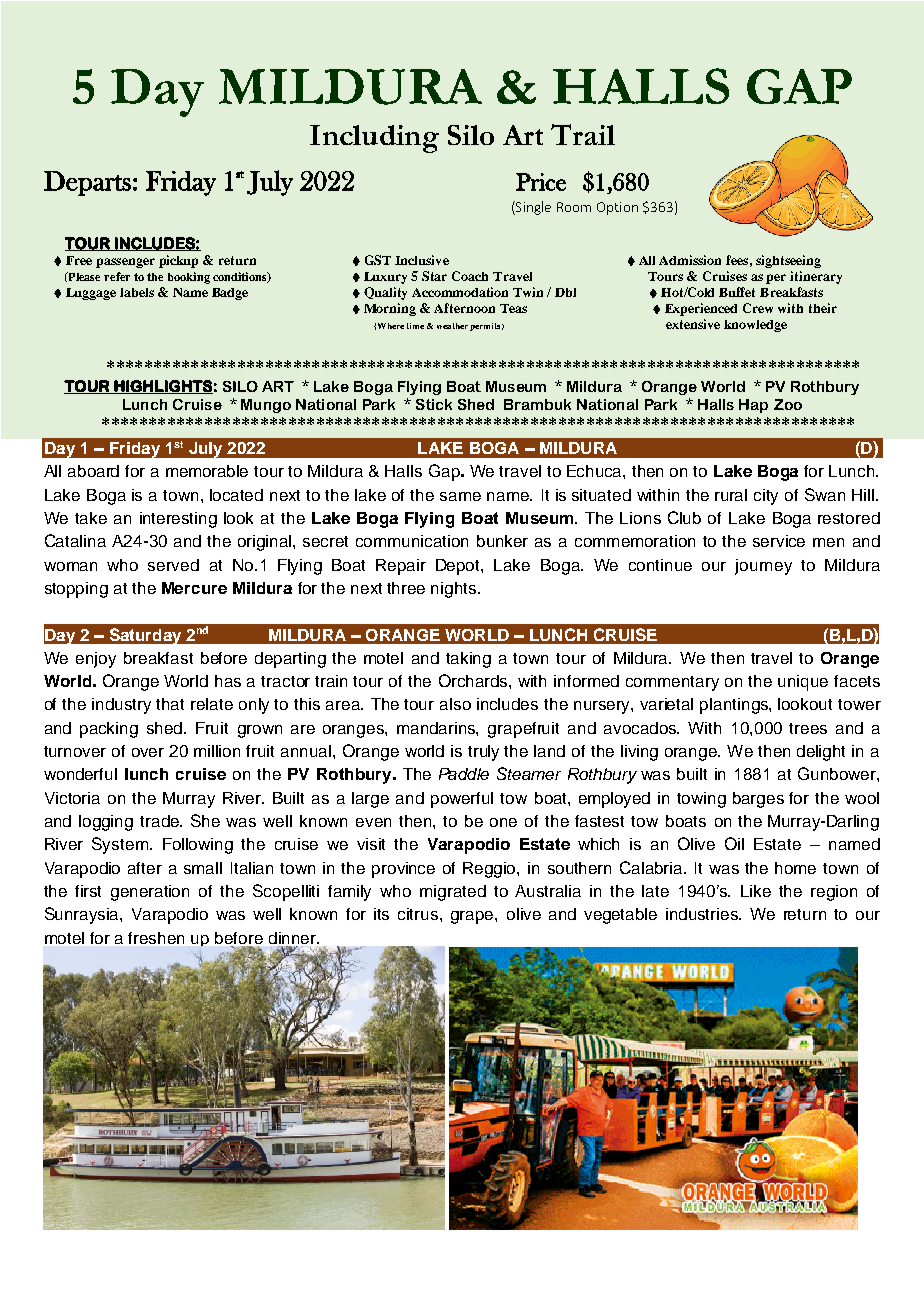 This image has height=1308, width=924. What do you see at coordinates (162, 387) in the image?
I see `HIGHLIGHTS` at bounding box center [162, 387].
